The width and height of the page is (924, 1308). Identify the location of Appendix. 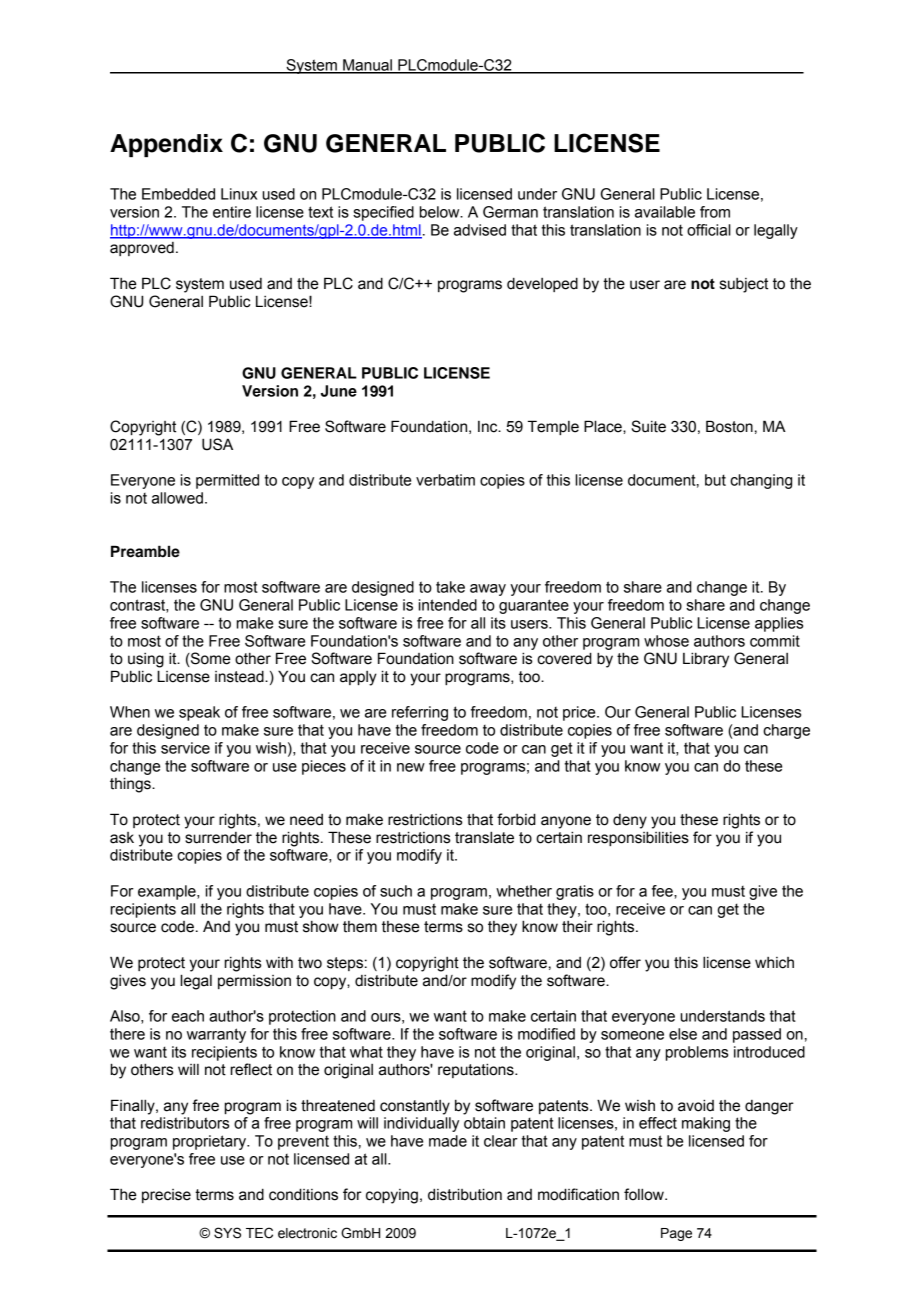
(166, 145).
